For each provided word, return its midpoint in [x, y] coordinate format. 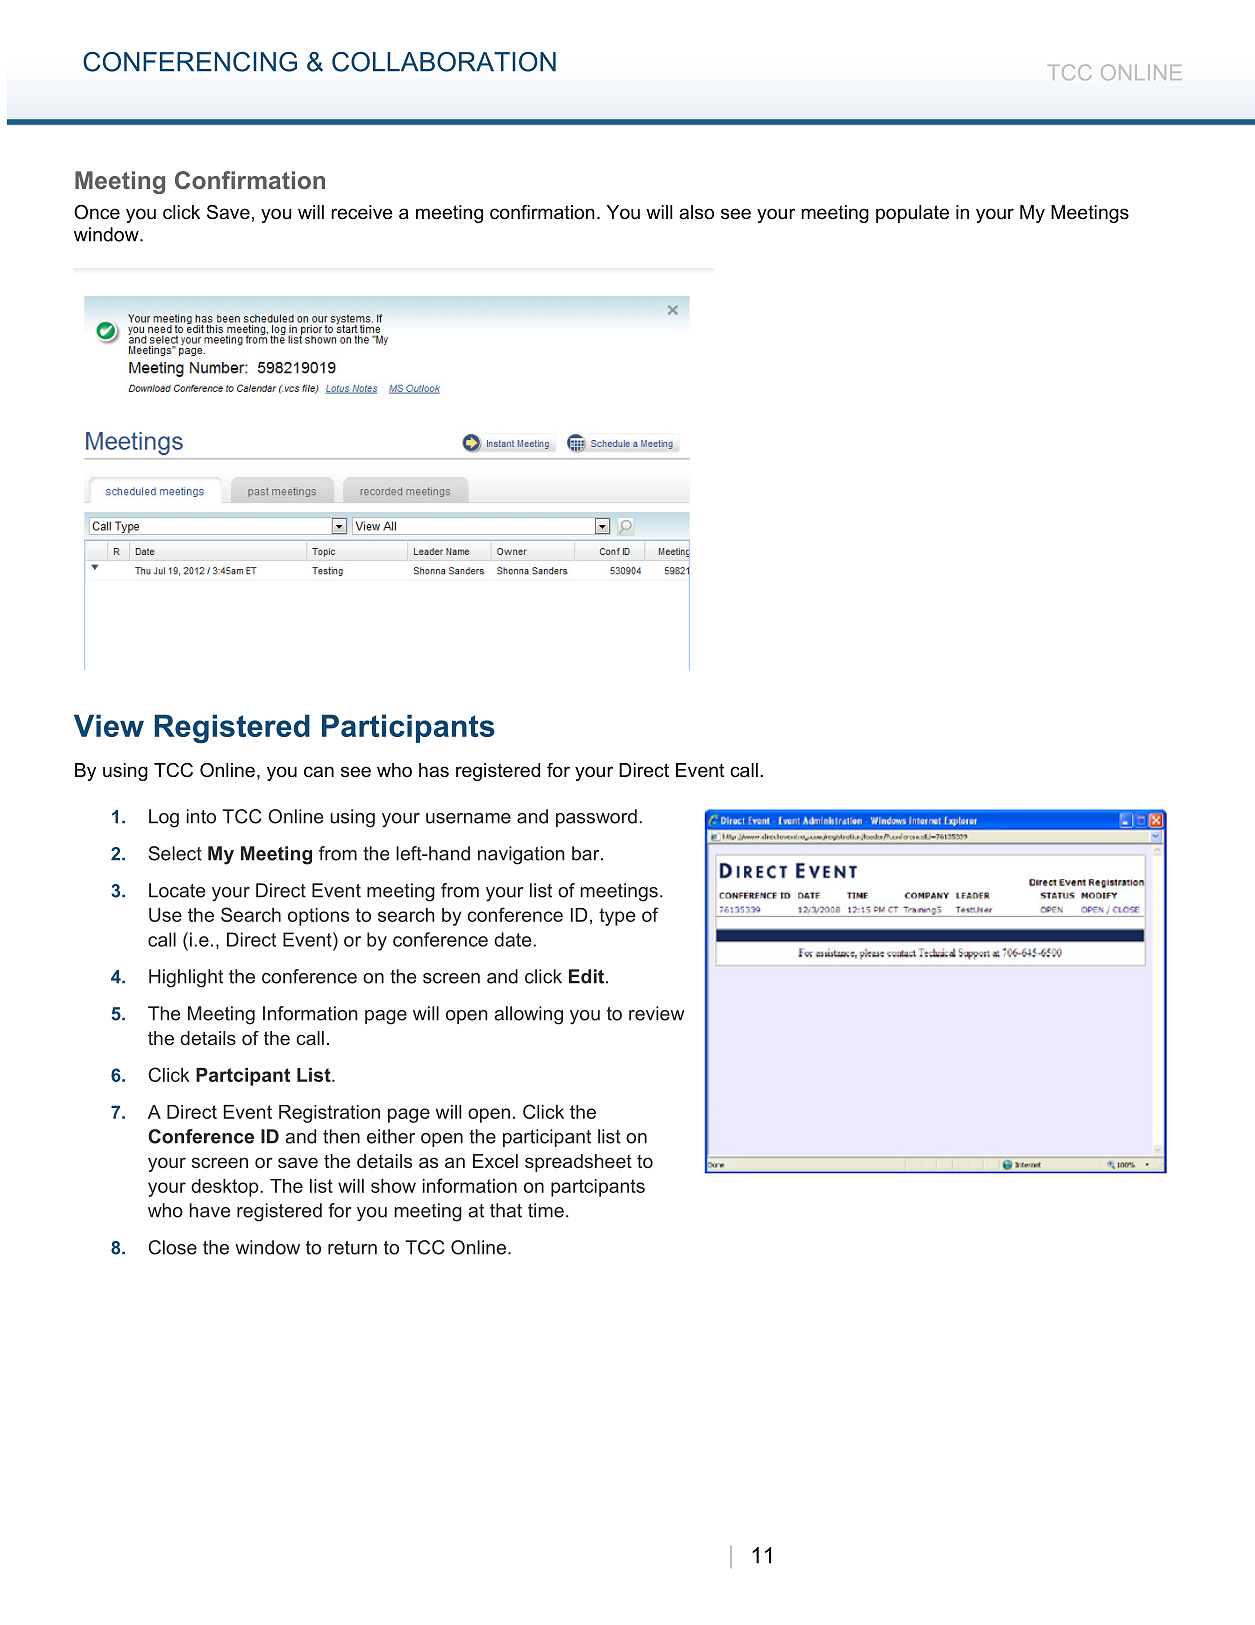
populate [912, 214]
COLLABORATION [444, 62]
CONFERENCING [190, 62]
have [210, 1210]
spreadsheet [578, 1163]
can [319, 772]
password [596, 818]
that [506, 1210]
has [434, 770]
